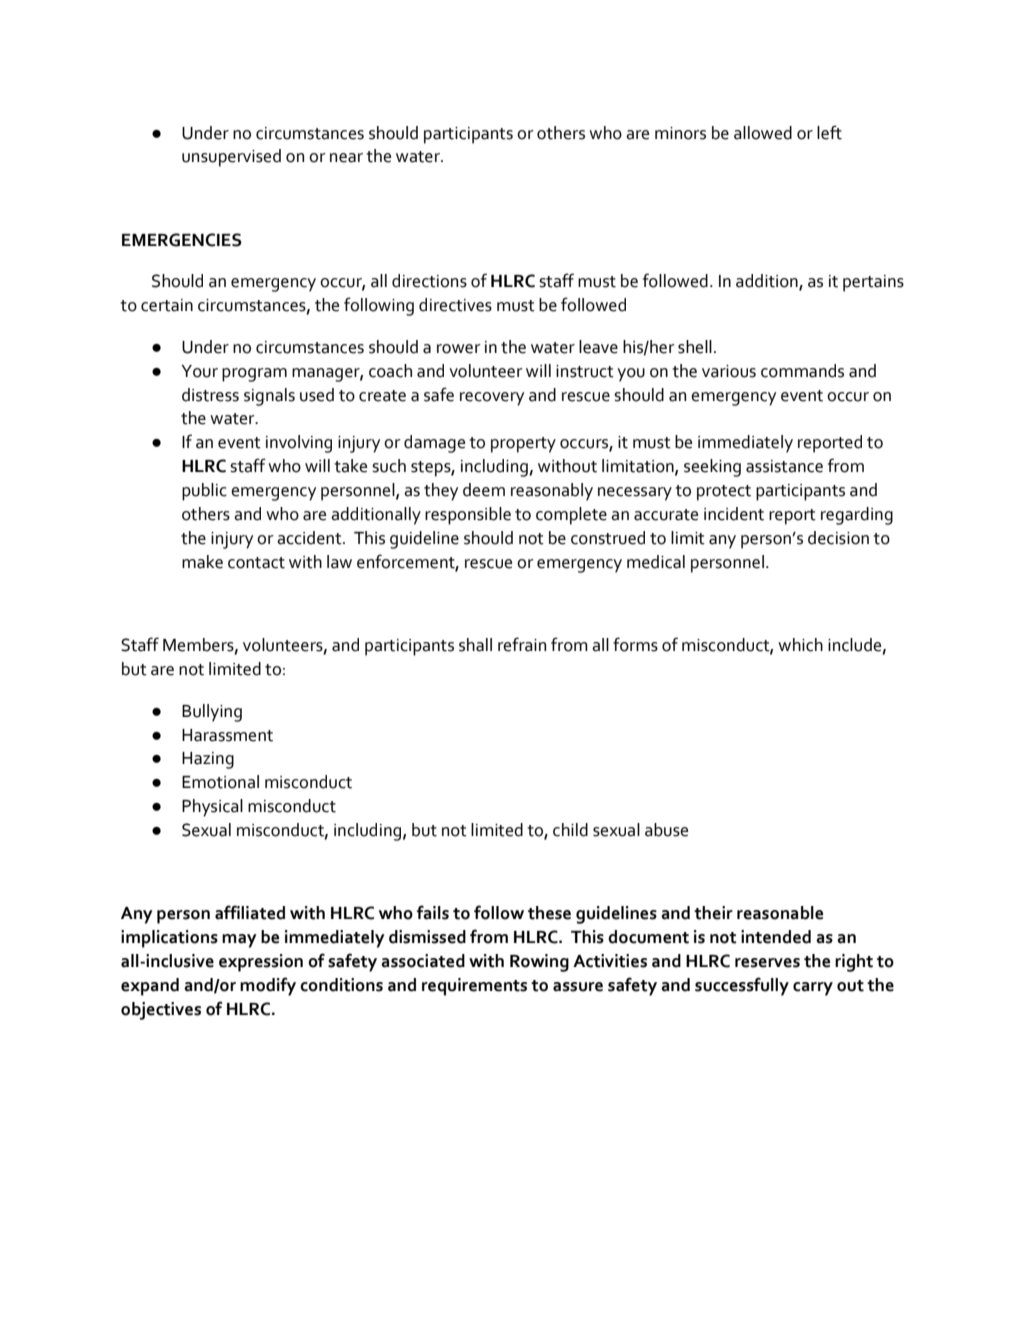  Describe the element at coordinates (231, 158) in the image. I see `unsupervised` at that location.
